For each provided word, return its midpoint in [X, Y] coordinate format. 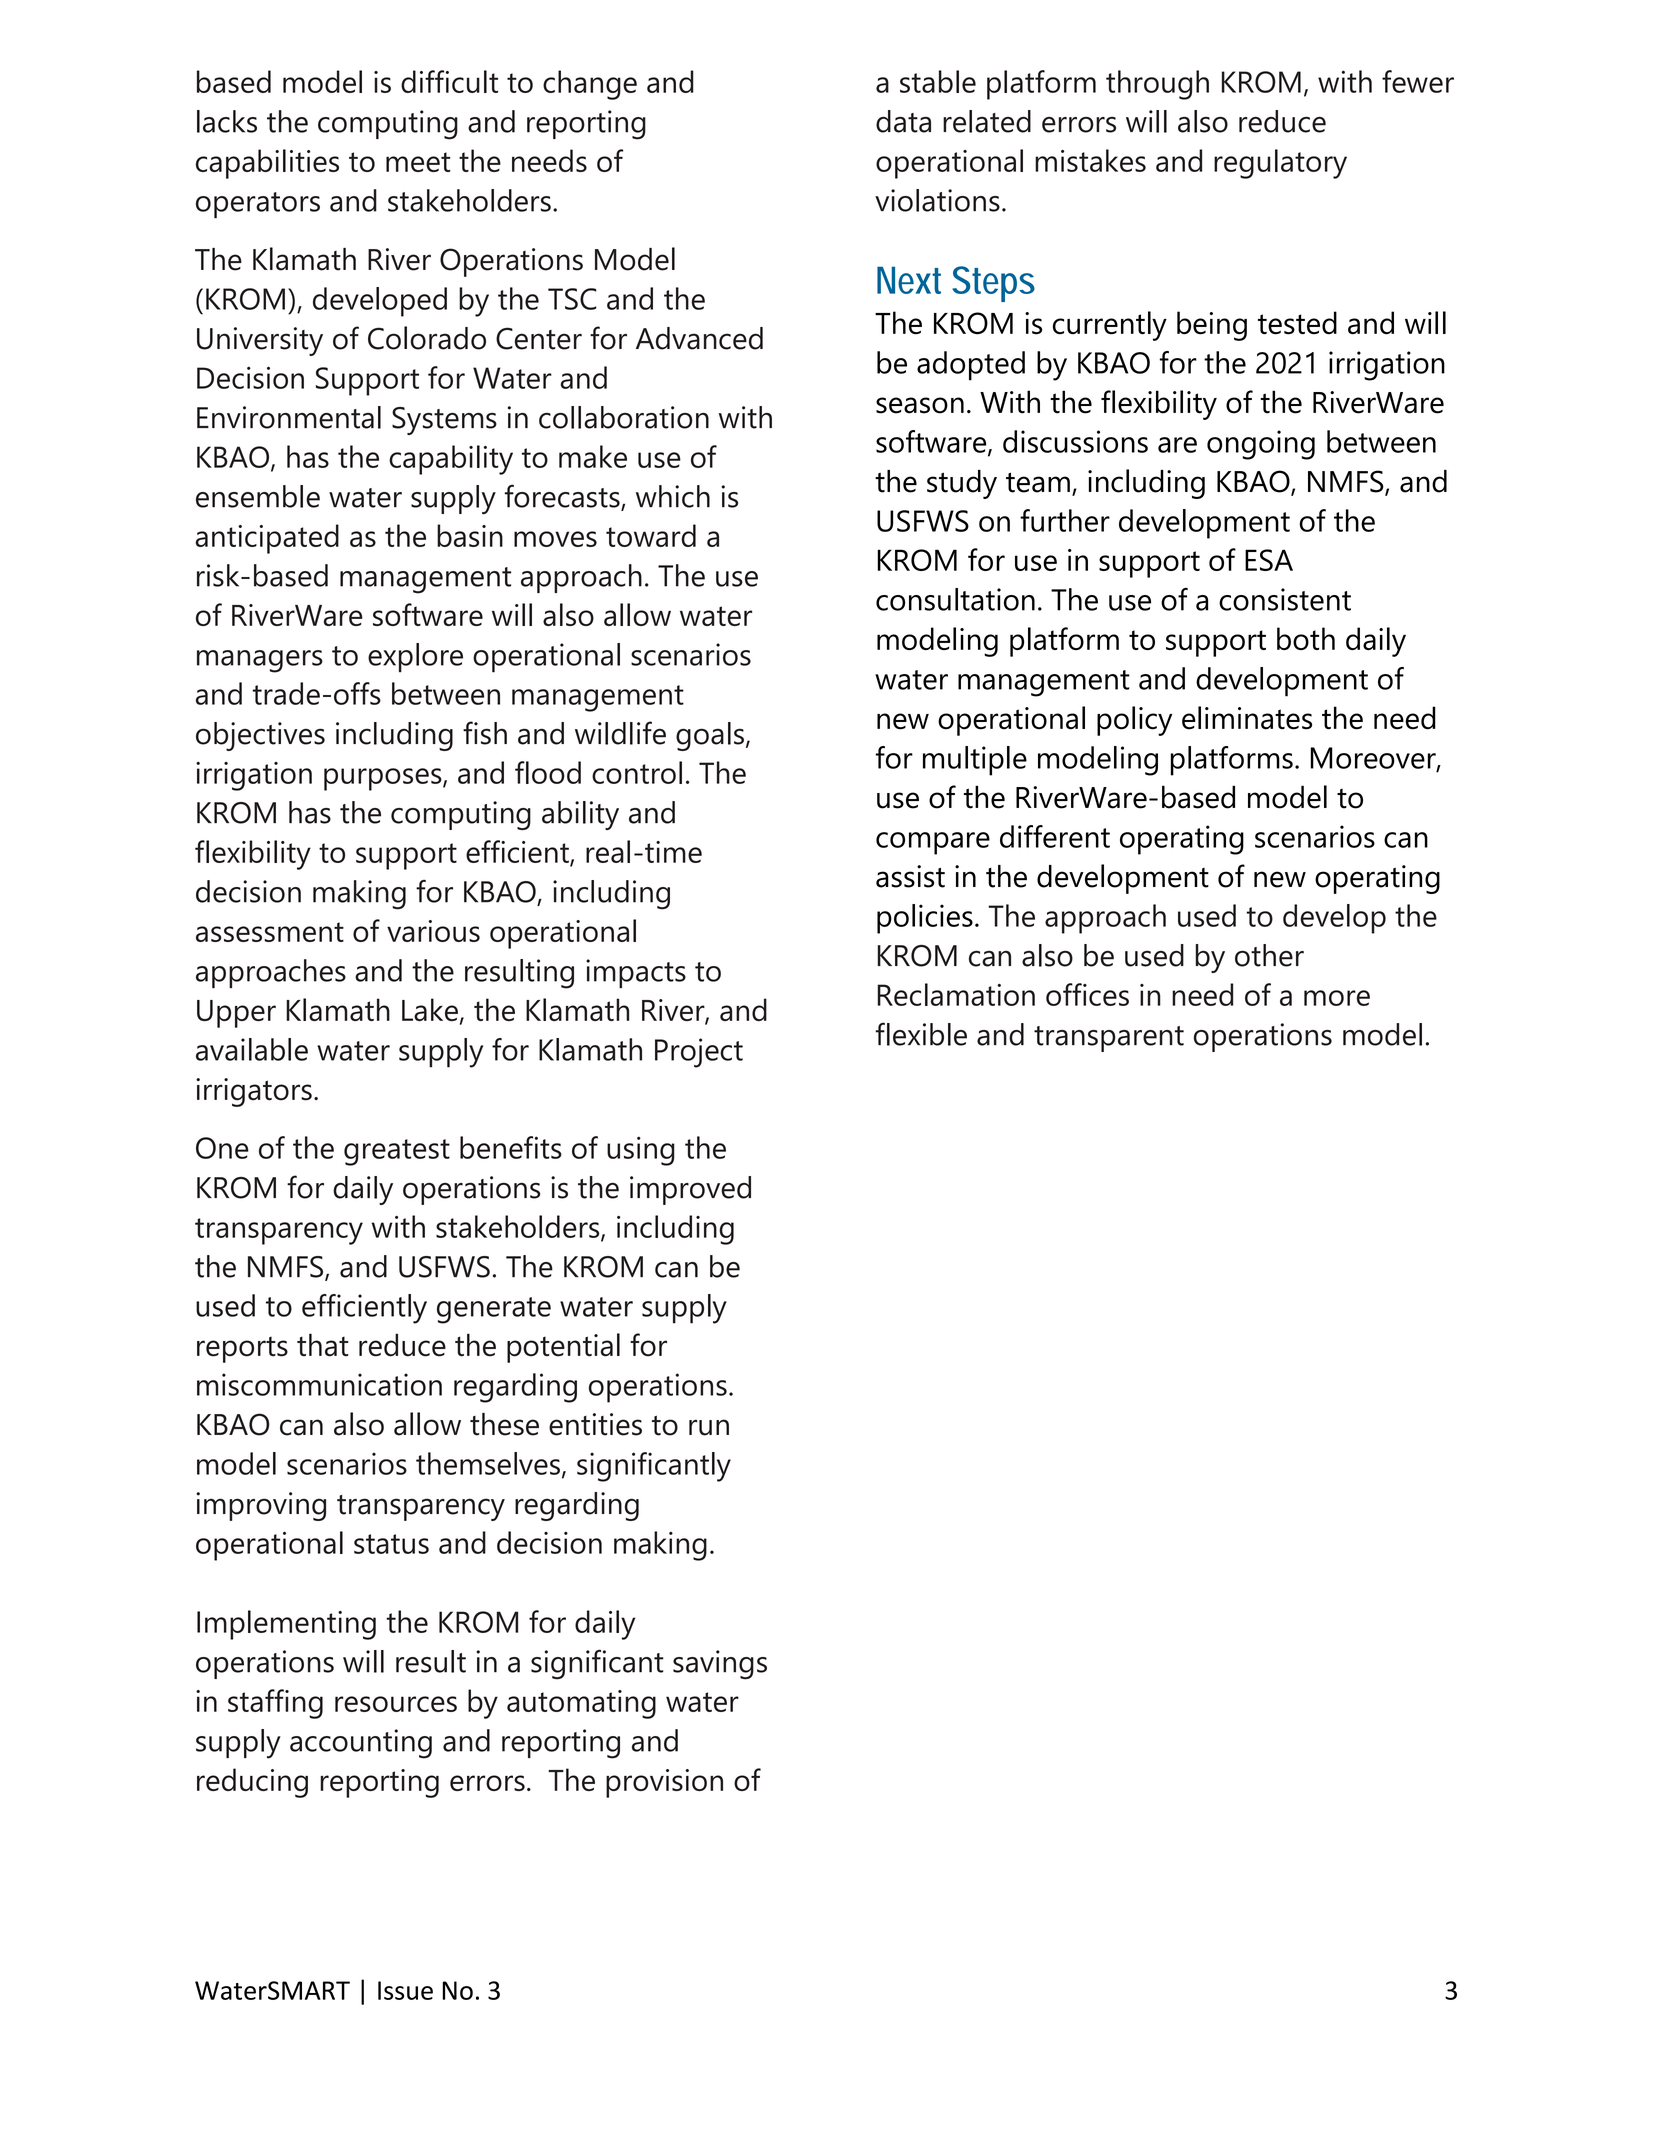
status [391, 1544]
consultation [955, 599]
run [709, 1427]
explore [415, 657]
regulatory [1280, 164]
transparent [1109, 1039]
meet [418, 162]
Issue [405, 1990]
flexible [921, 1034]
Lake [430, 1009]
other [1269, 955]
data [903, 121]
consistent [1285, 599]
